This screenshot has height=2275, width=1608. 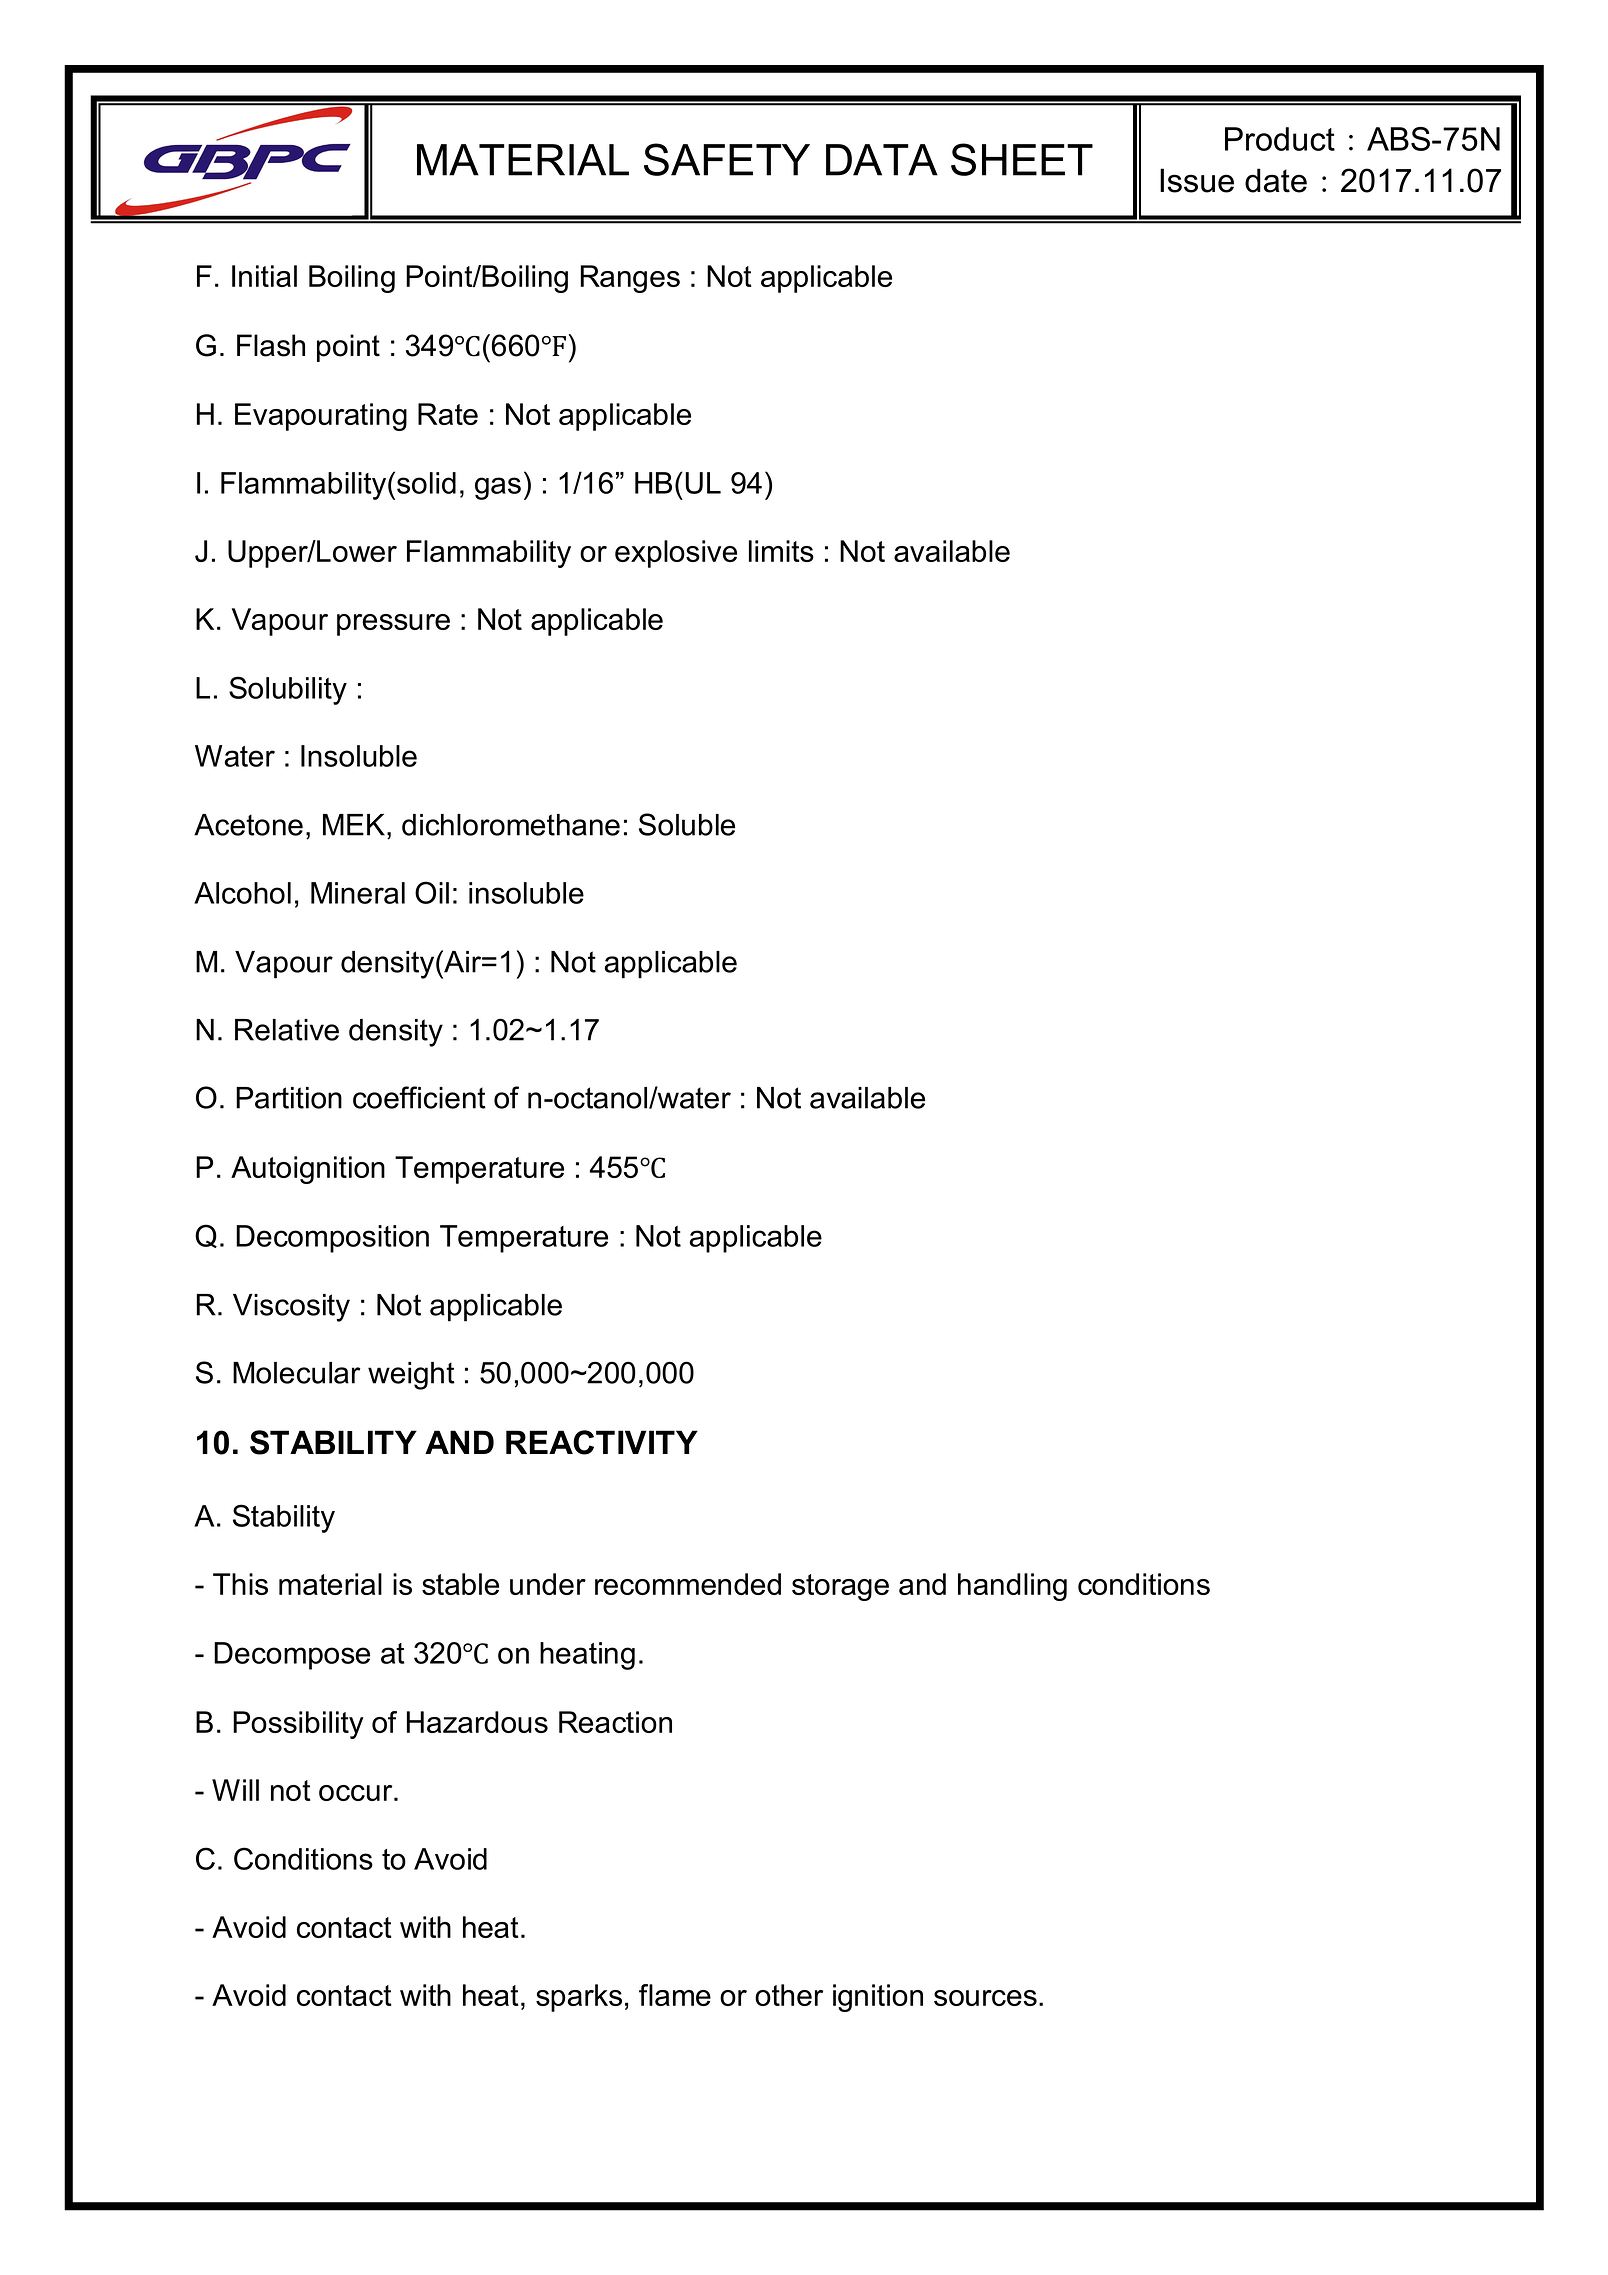 What do you see at coordinates (1022, 159) in the screenshot?
I see `SHEET` at bounding box center [1022, 159].
